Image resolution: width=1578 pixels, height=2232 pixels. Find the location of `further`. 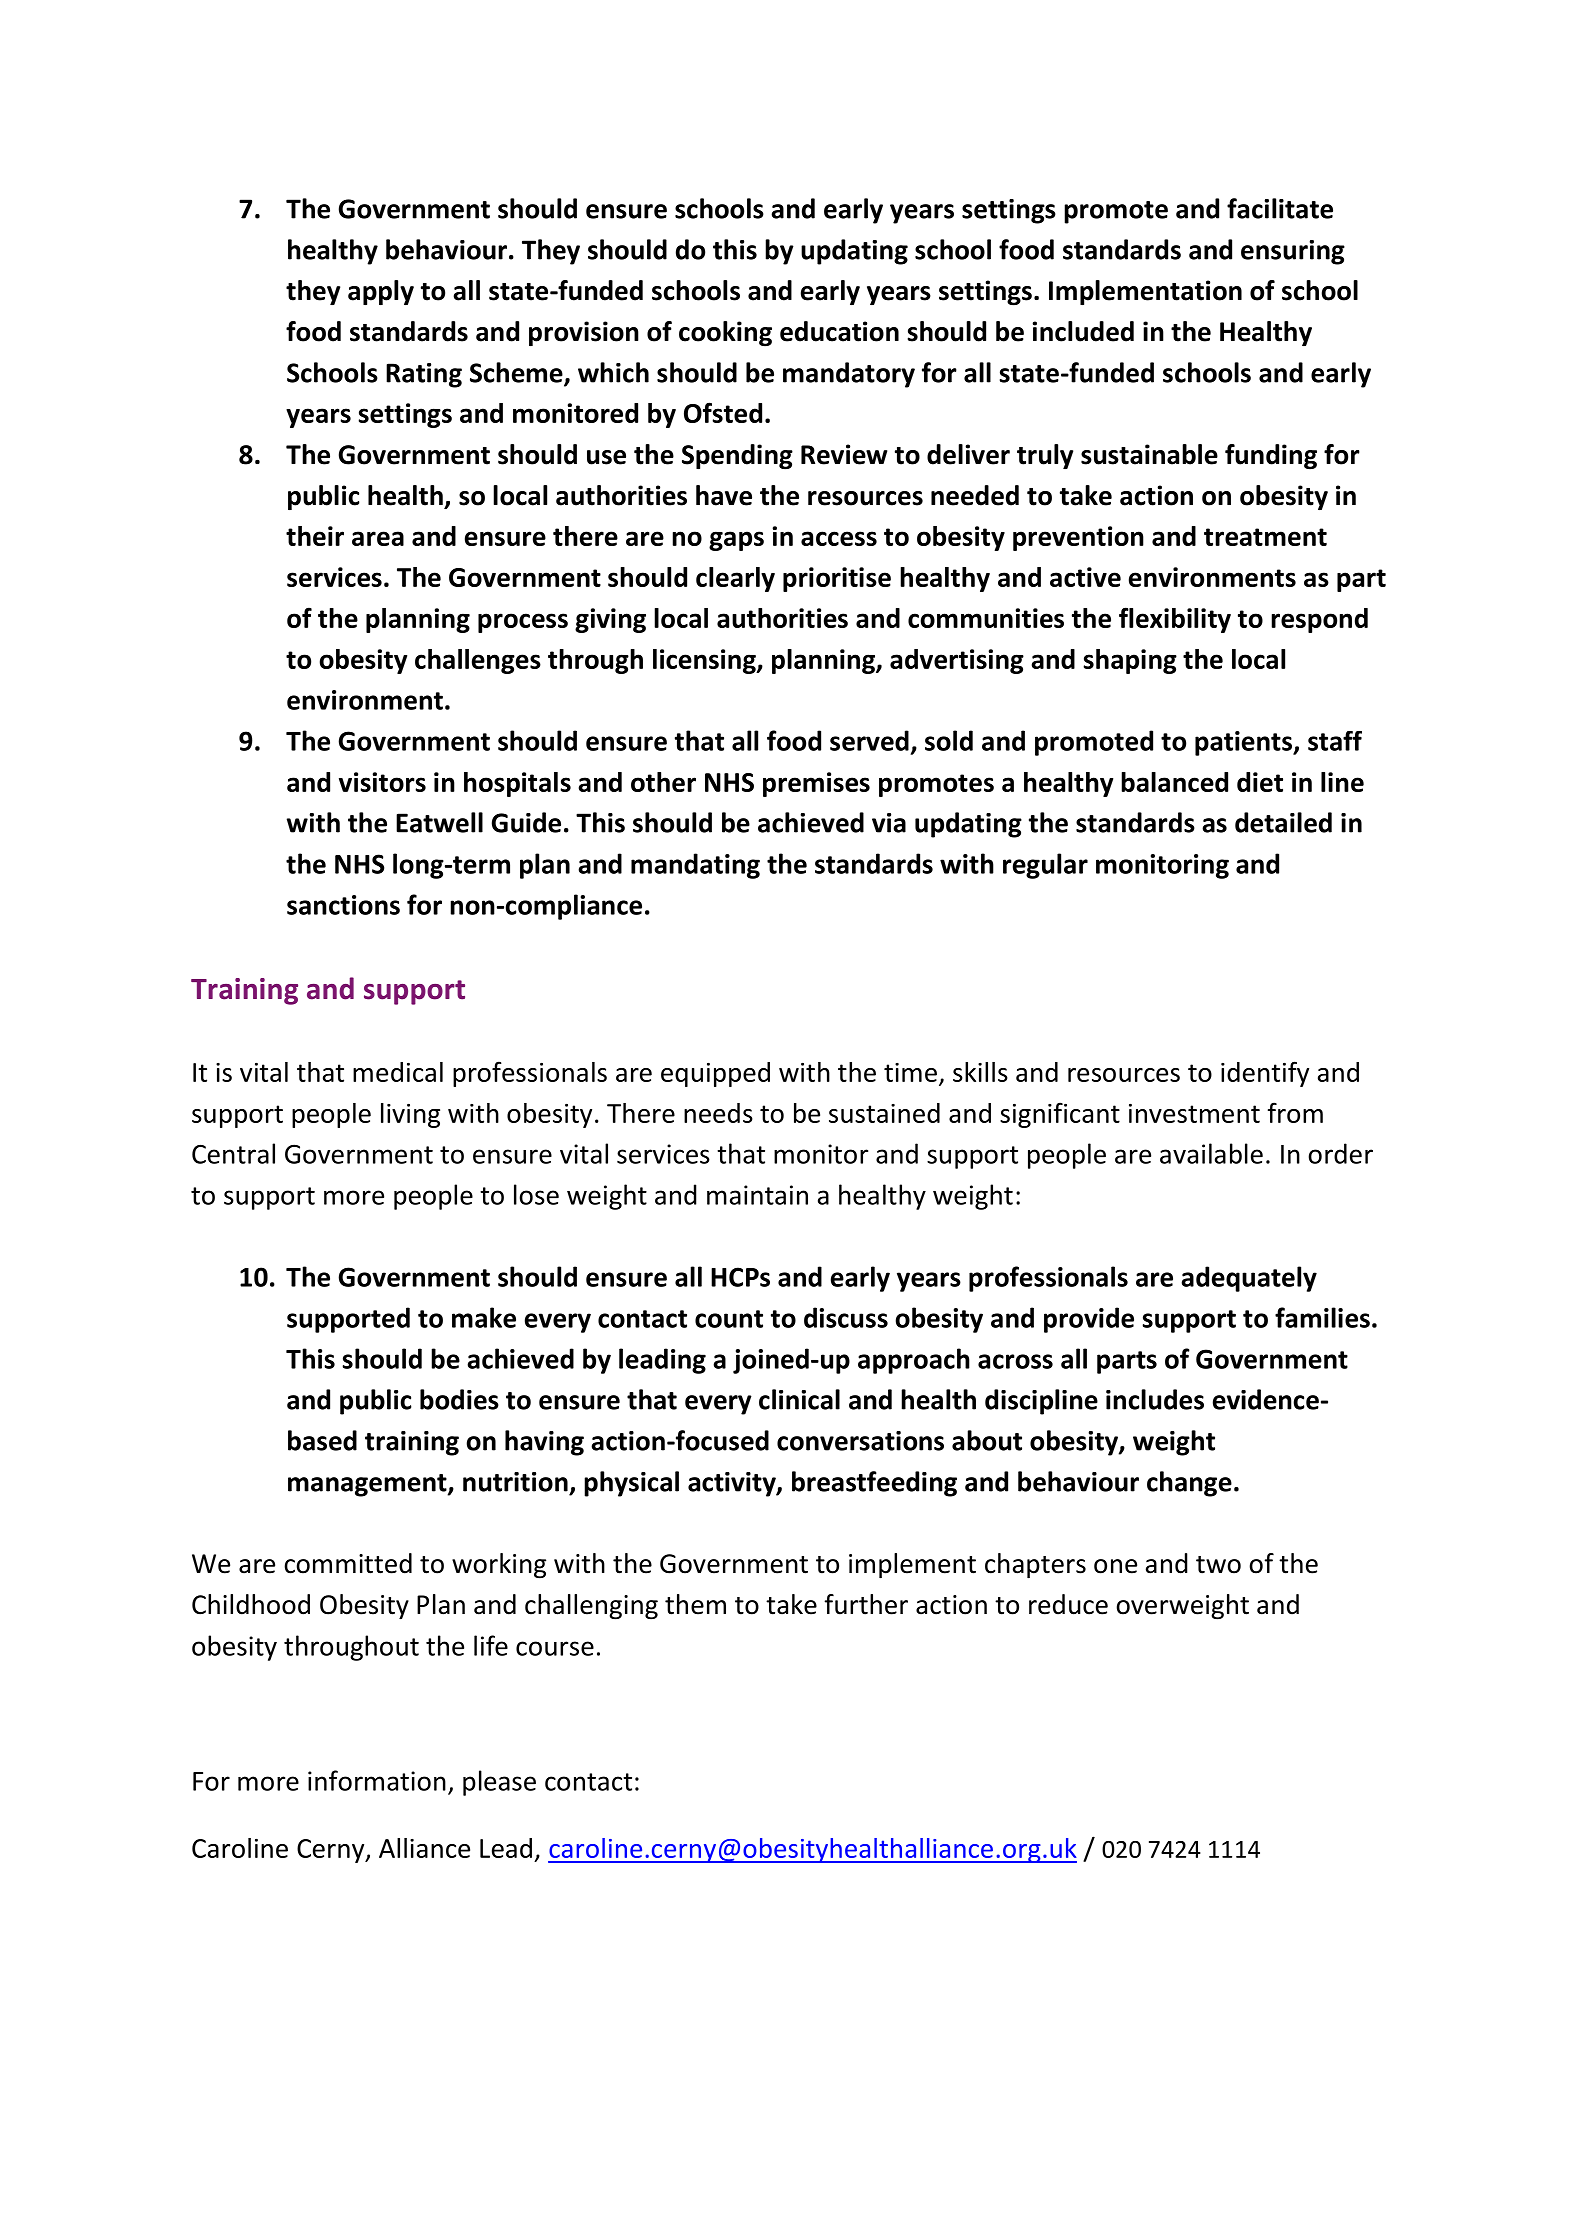

further is located at coordinates (866, 1604).
